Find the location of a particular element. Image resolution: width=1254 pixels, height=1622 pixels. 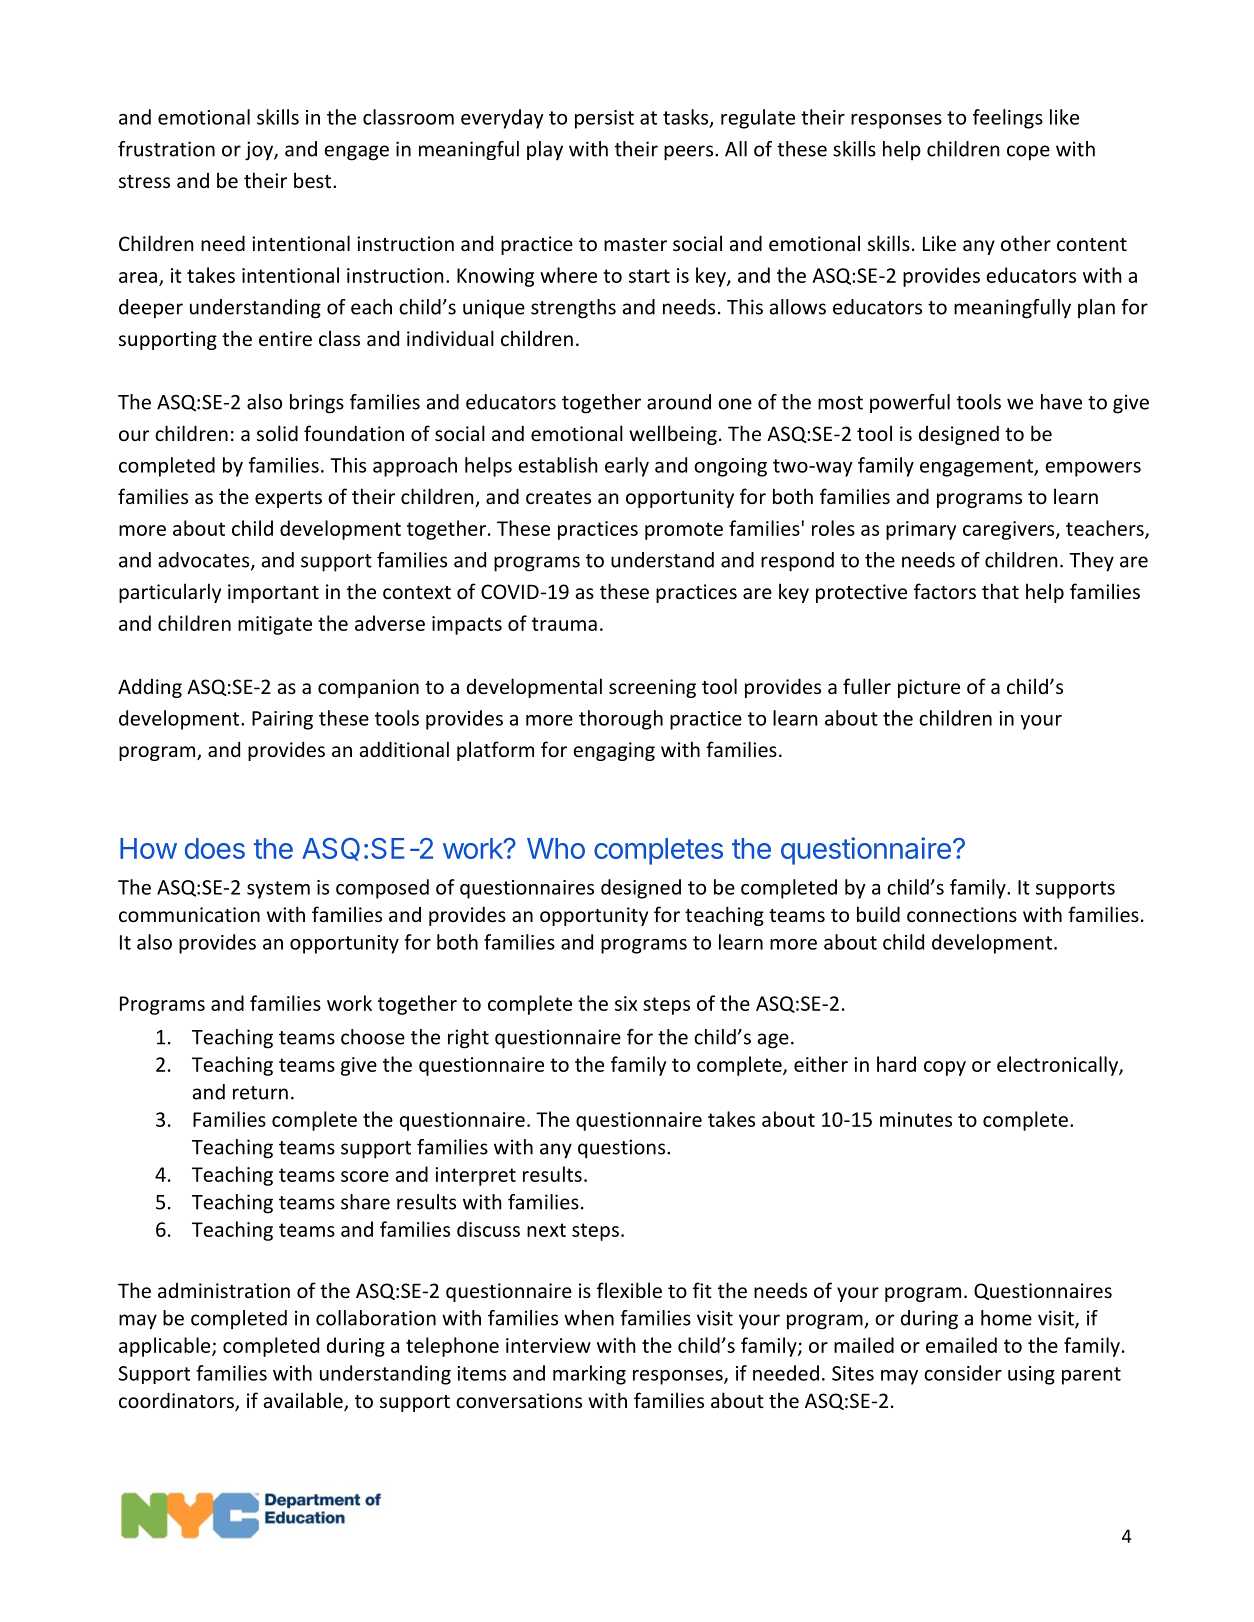

Pairing is located at coordinates (282, 720).
